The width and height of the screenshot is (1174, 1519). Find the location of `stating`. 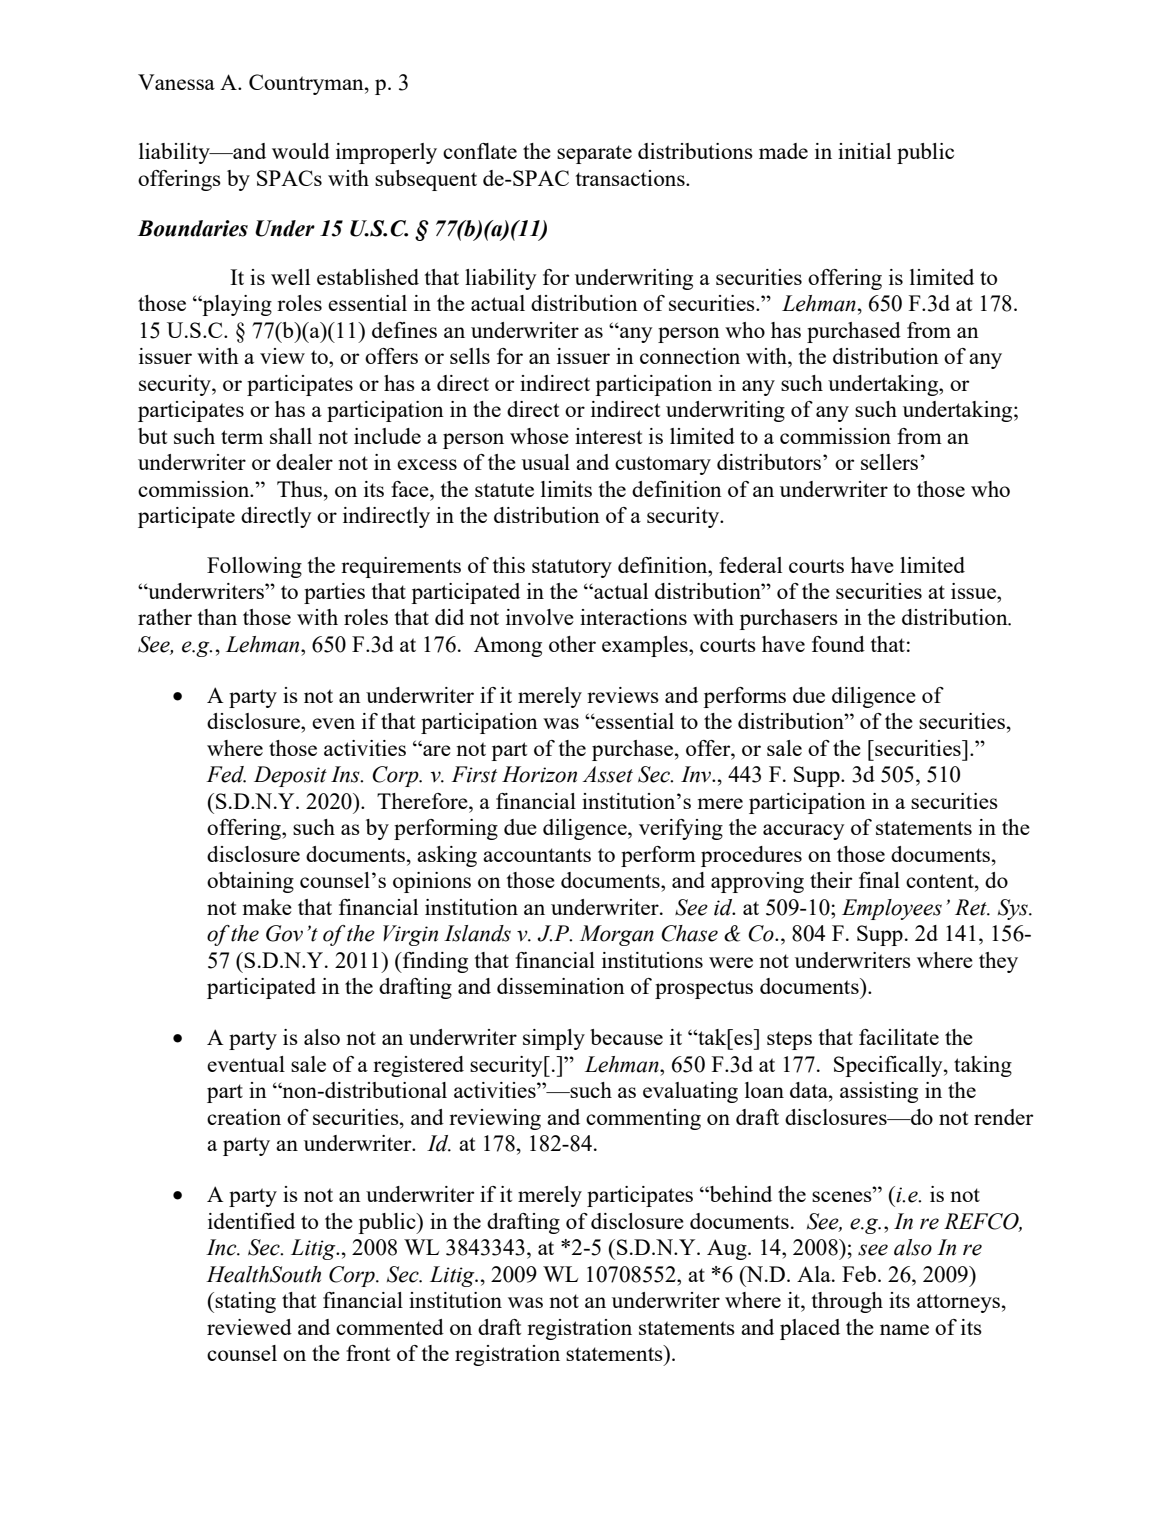

stating is located at coordinates (245, 1302).
